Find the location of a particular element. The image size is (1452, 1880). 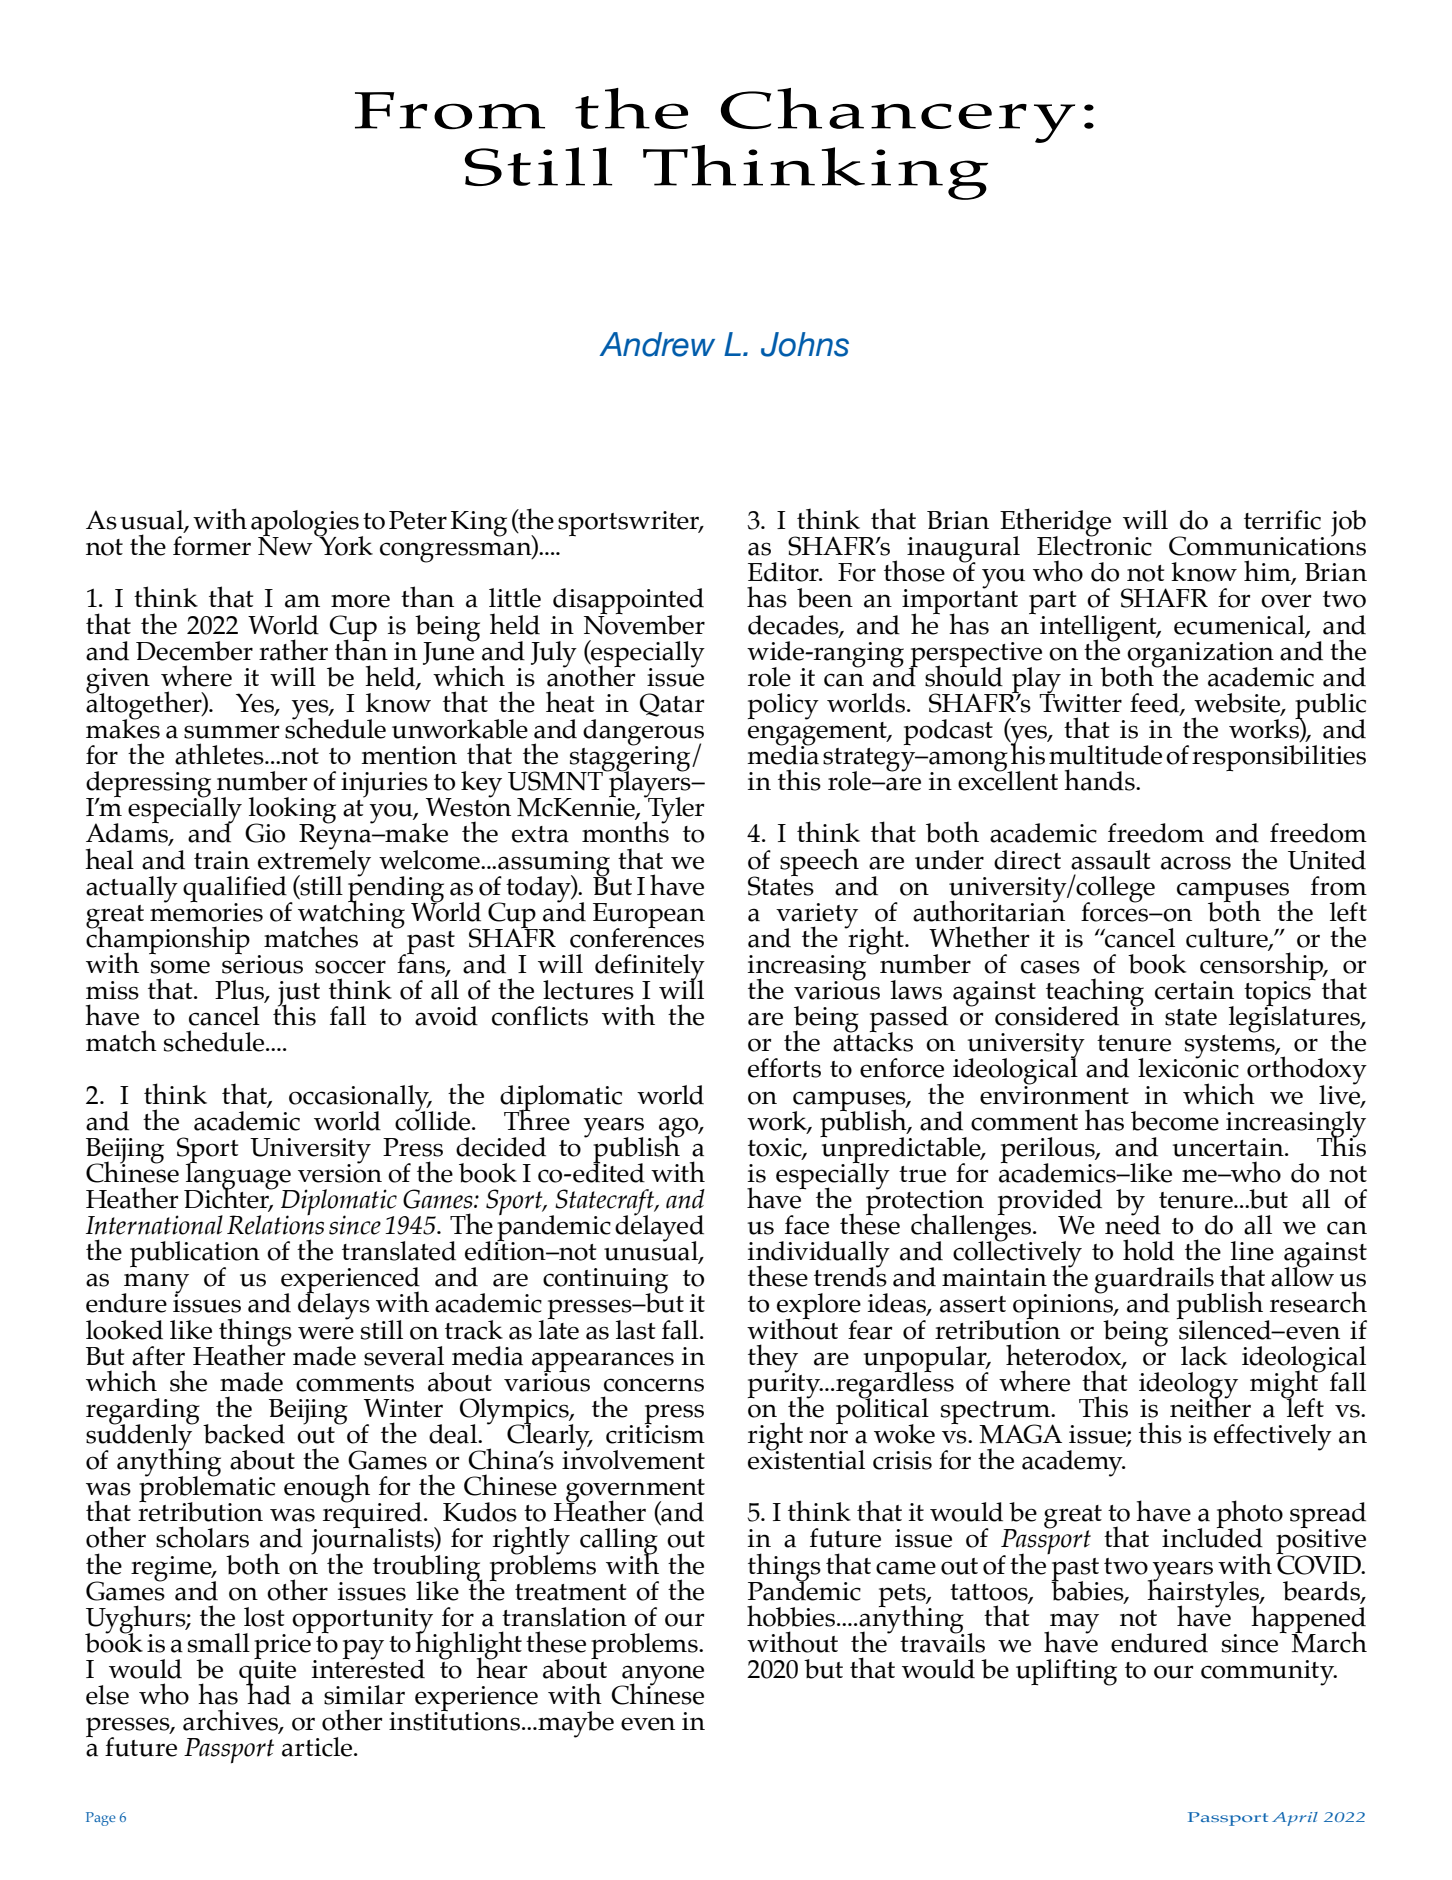

Andrew is located at coordinates (657, 344).
